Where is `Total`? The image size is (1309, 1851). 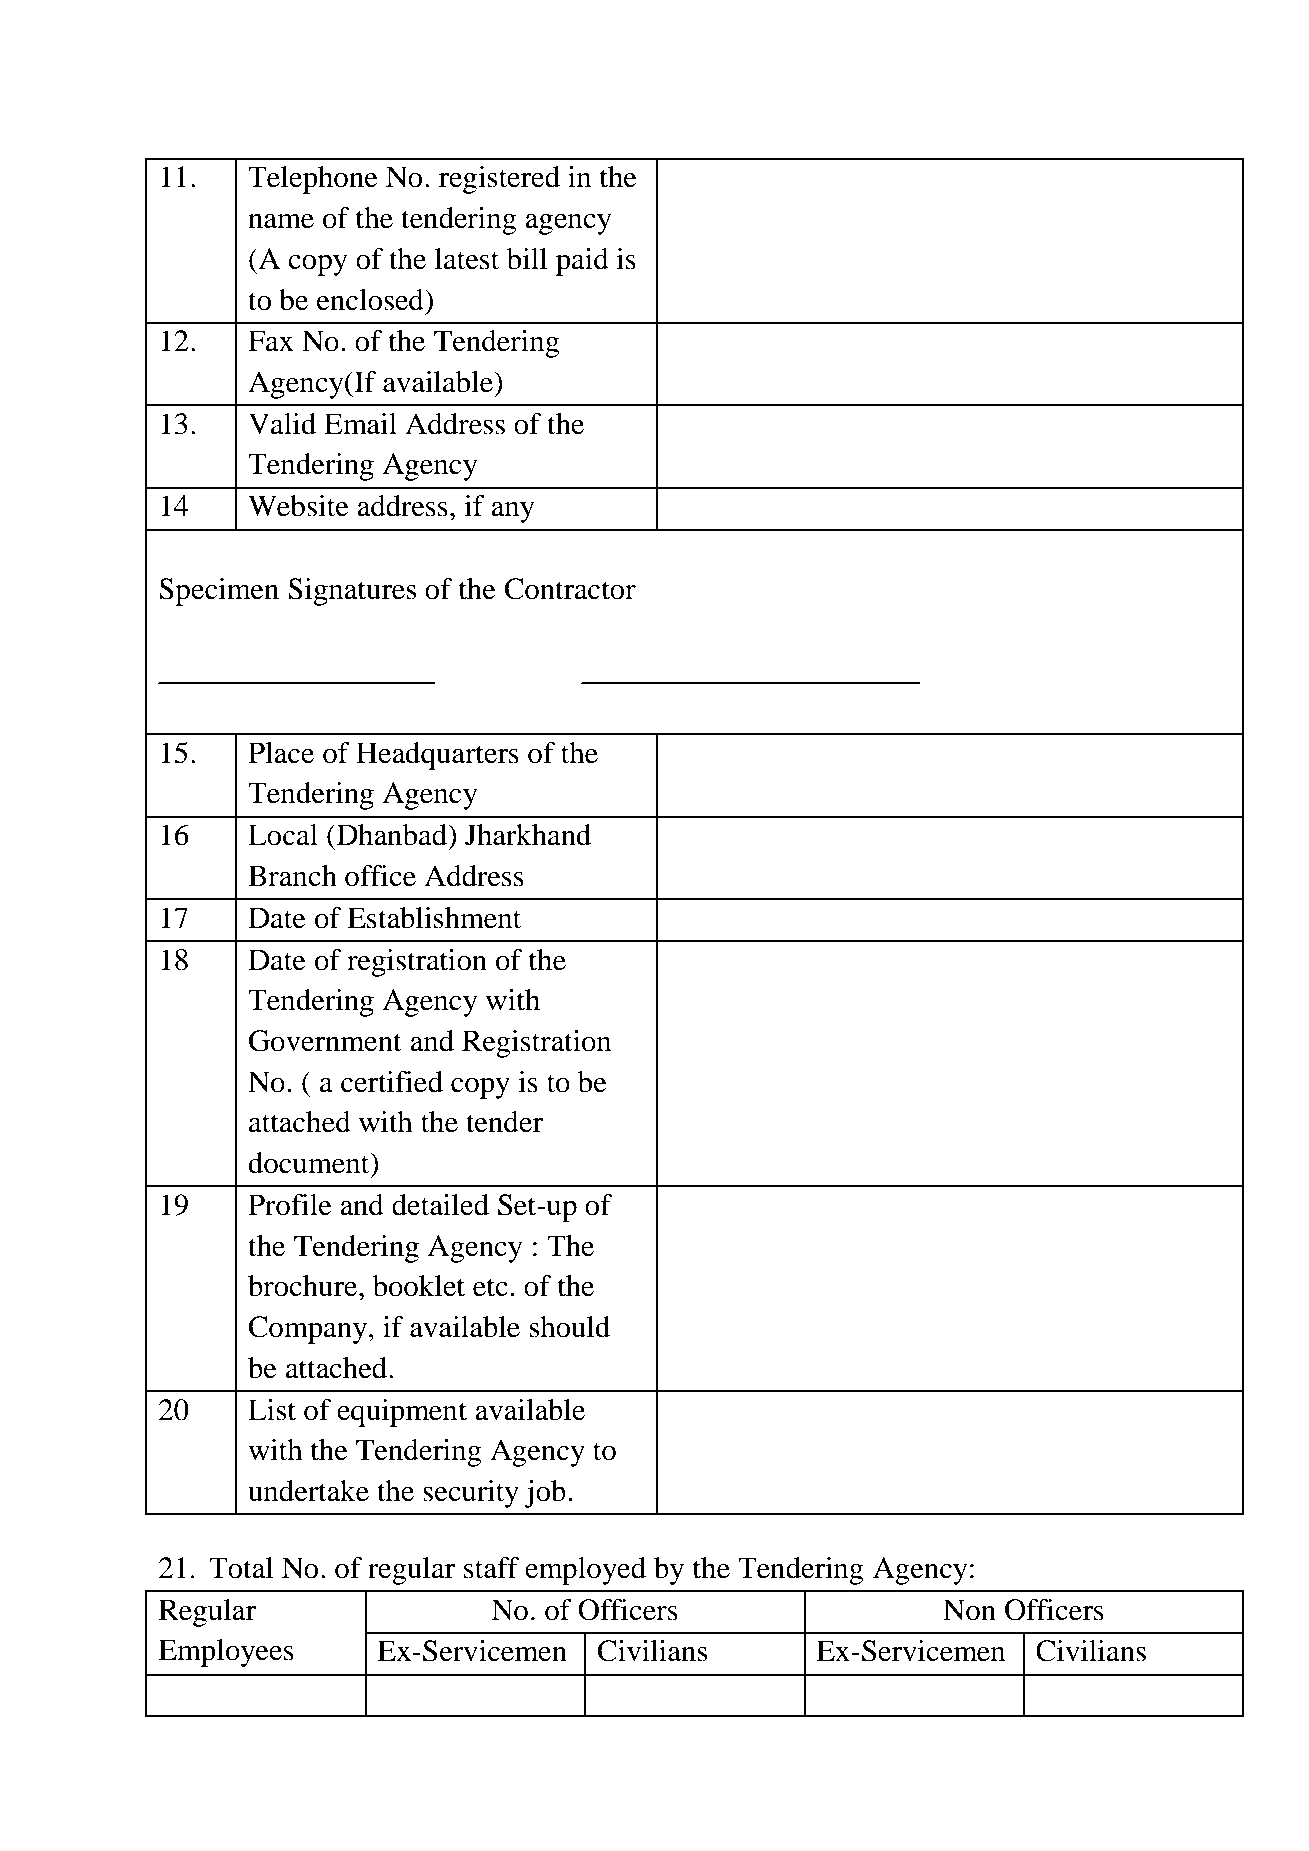 Total is located at coordinates (241, 1568).
